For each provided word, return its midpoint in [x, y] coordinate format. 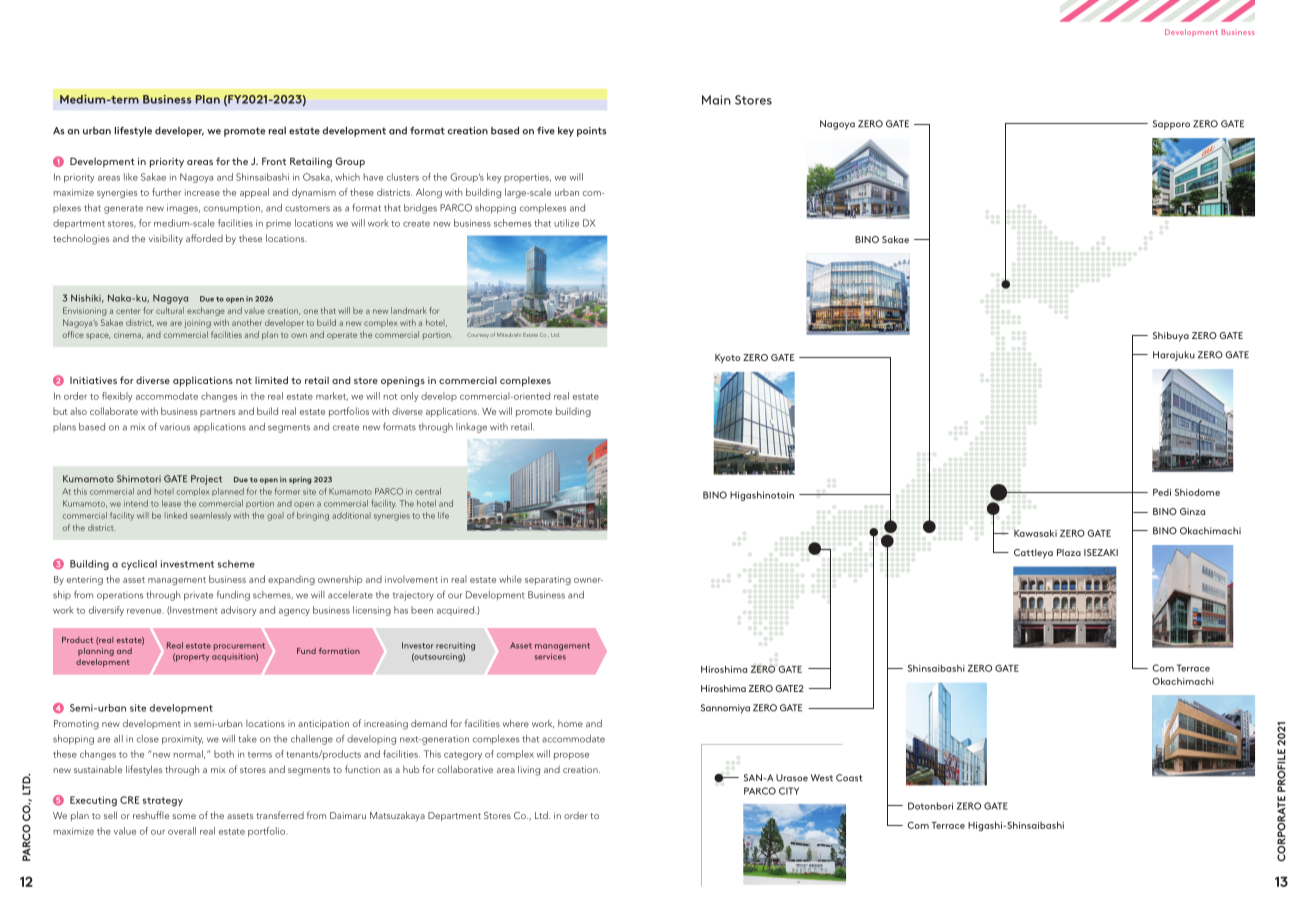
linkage [471, 428]
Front [274, 161]
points [592, 132]
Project [206, 480]
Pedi [1162, 492]
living [529, 770]
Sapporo [1171, 125]
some [184, 816]
